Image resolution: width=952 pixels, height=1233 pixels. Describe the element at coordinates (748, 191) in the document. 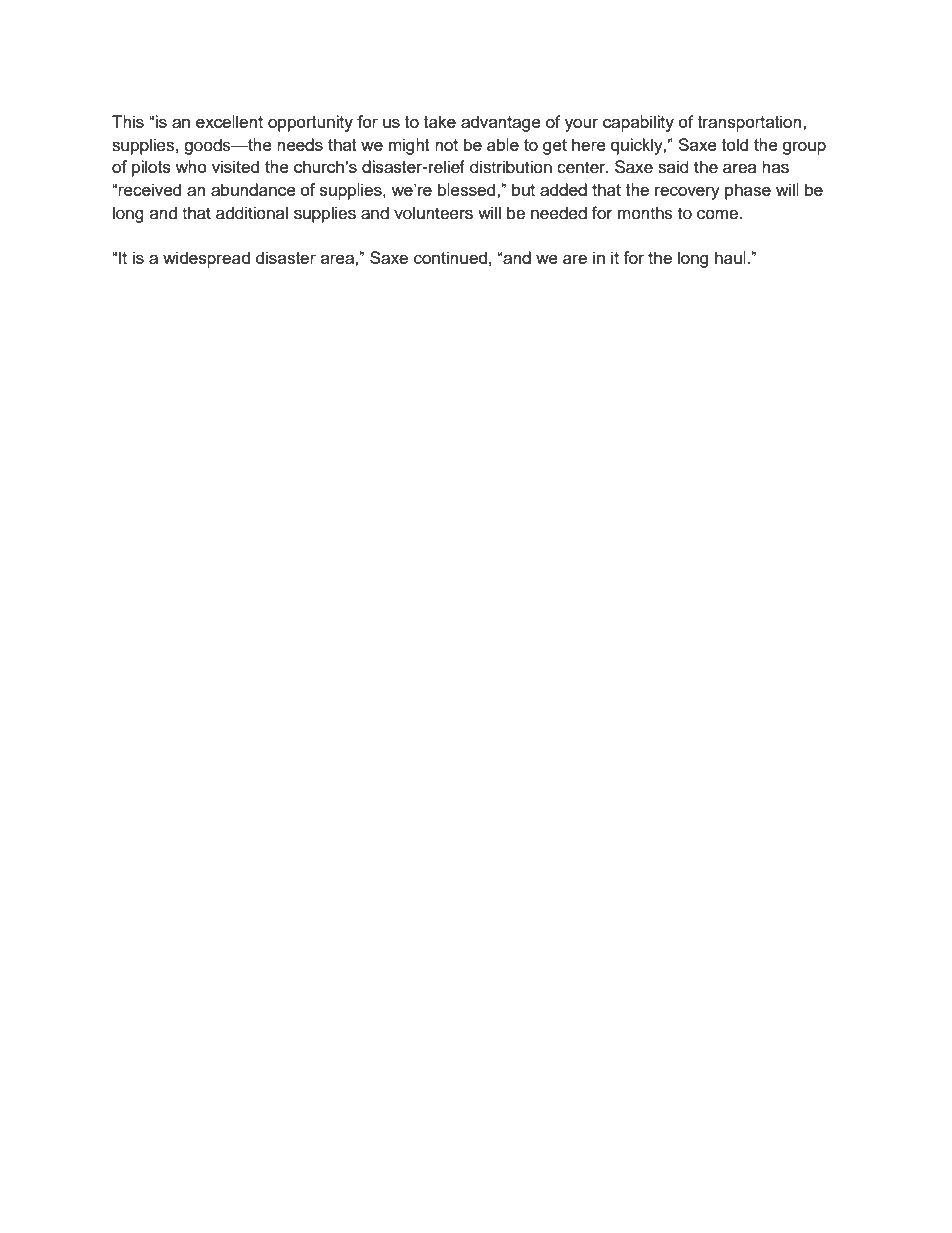

I see `phase` at that location.
